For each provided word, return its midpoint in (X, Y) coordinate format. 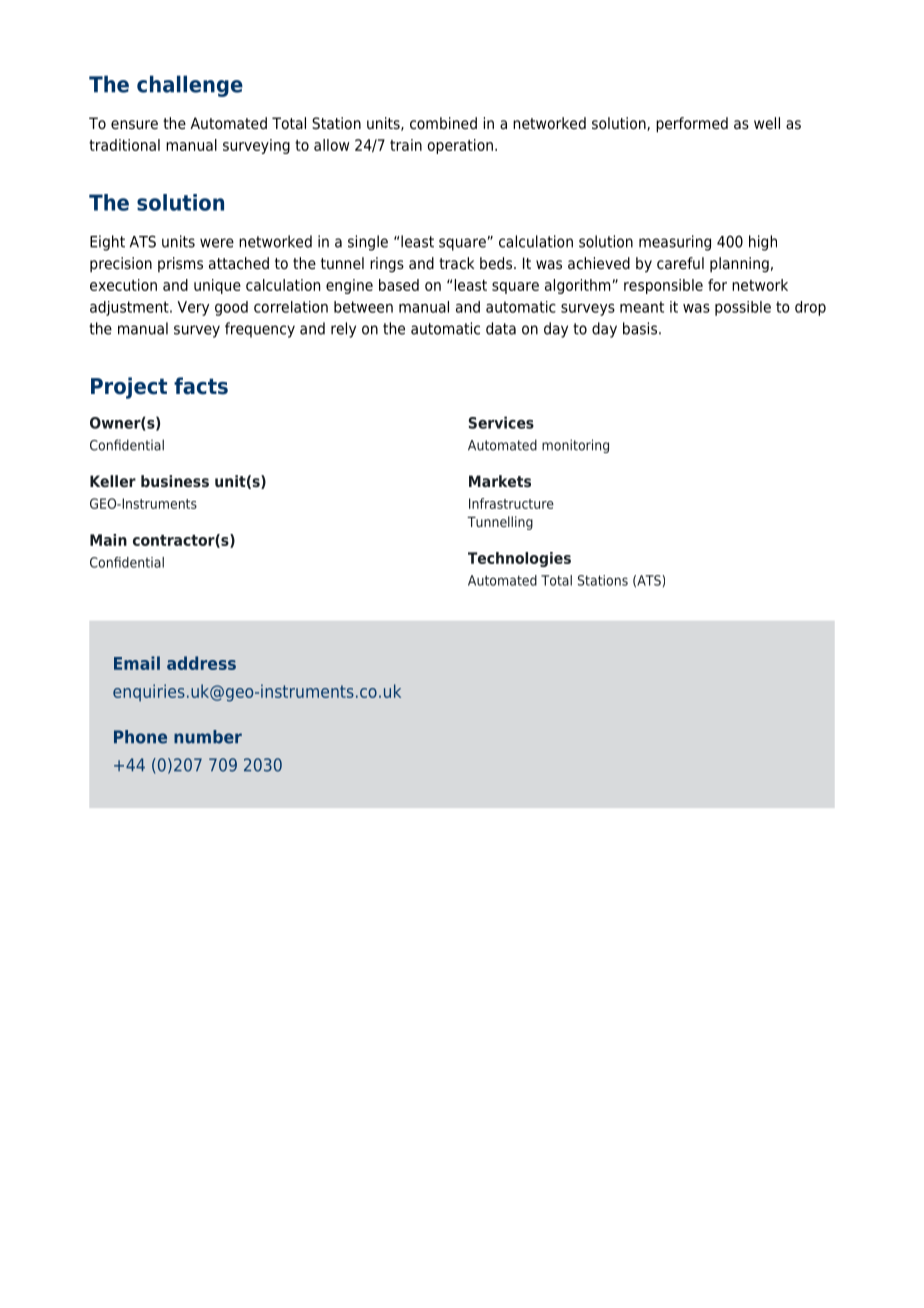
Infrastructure (511, 503)
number (208, 737)
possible (743, 308)
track (456, 263)
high (763, 243)
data (501, 328)
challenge (190, 86)
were (217, 243)
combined (443, 123)
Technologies (519, 559)
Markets (500, 481)
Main (108, 540)
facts (201, 386)
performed (692, 125)
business (175, 481)
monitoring (575, 446)
